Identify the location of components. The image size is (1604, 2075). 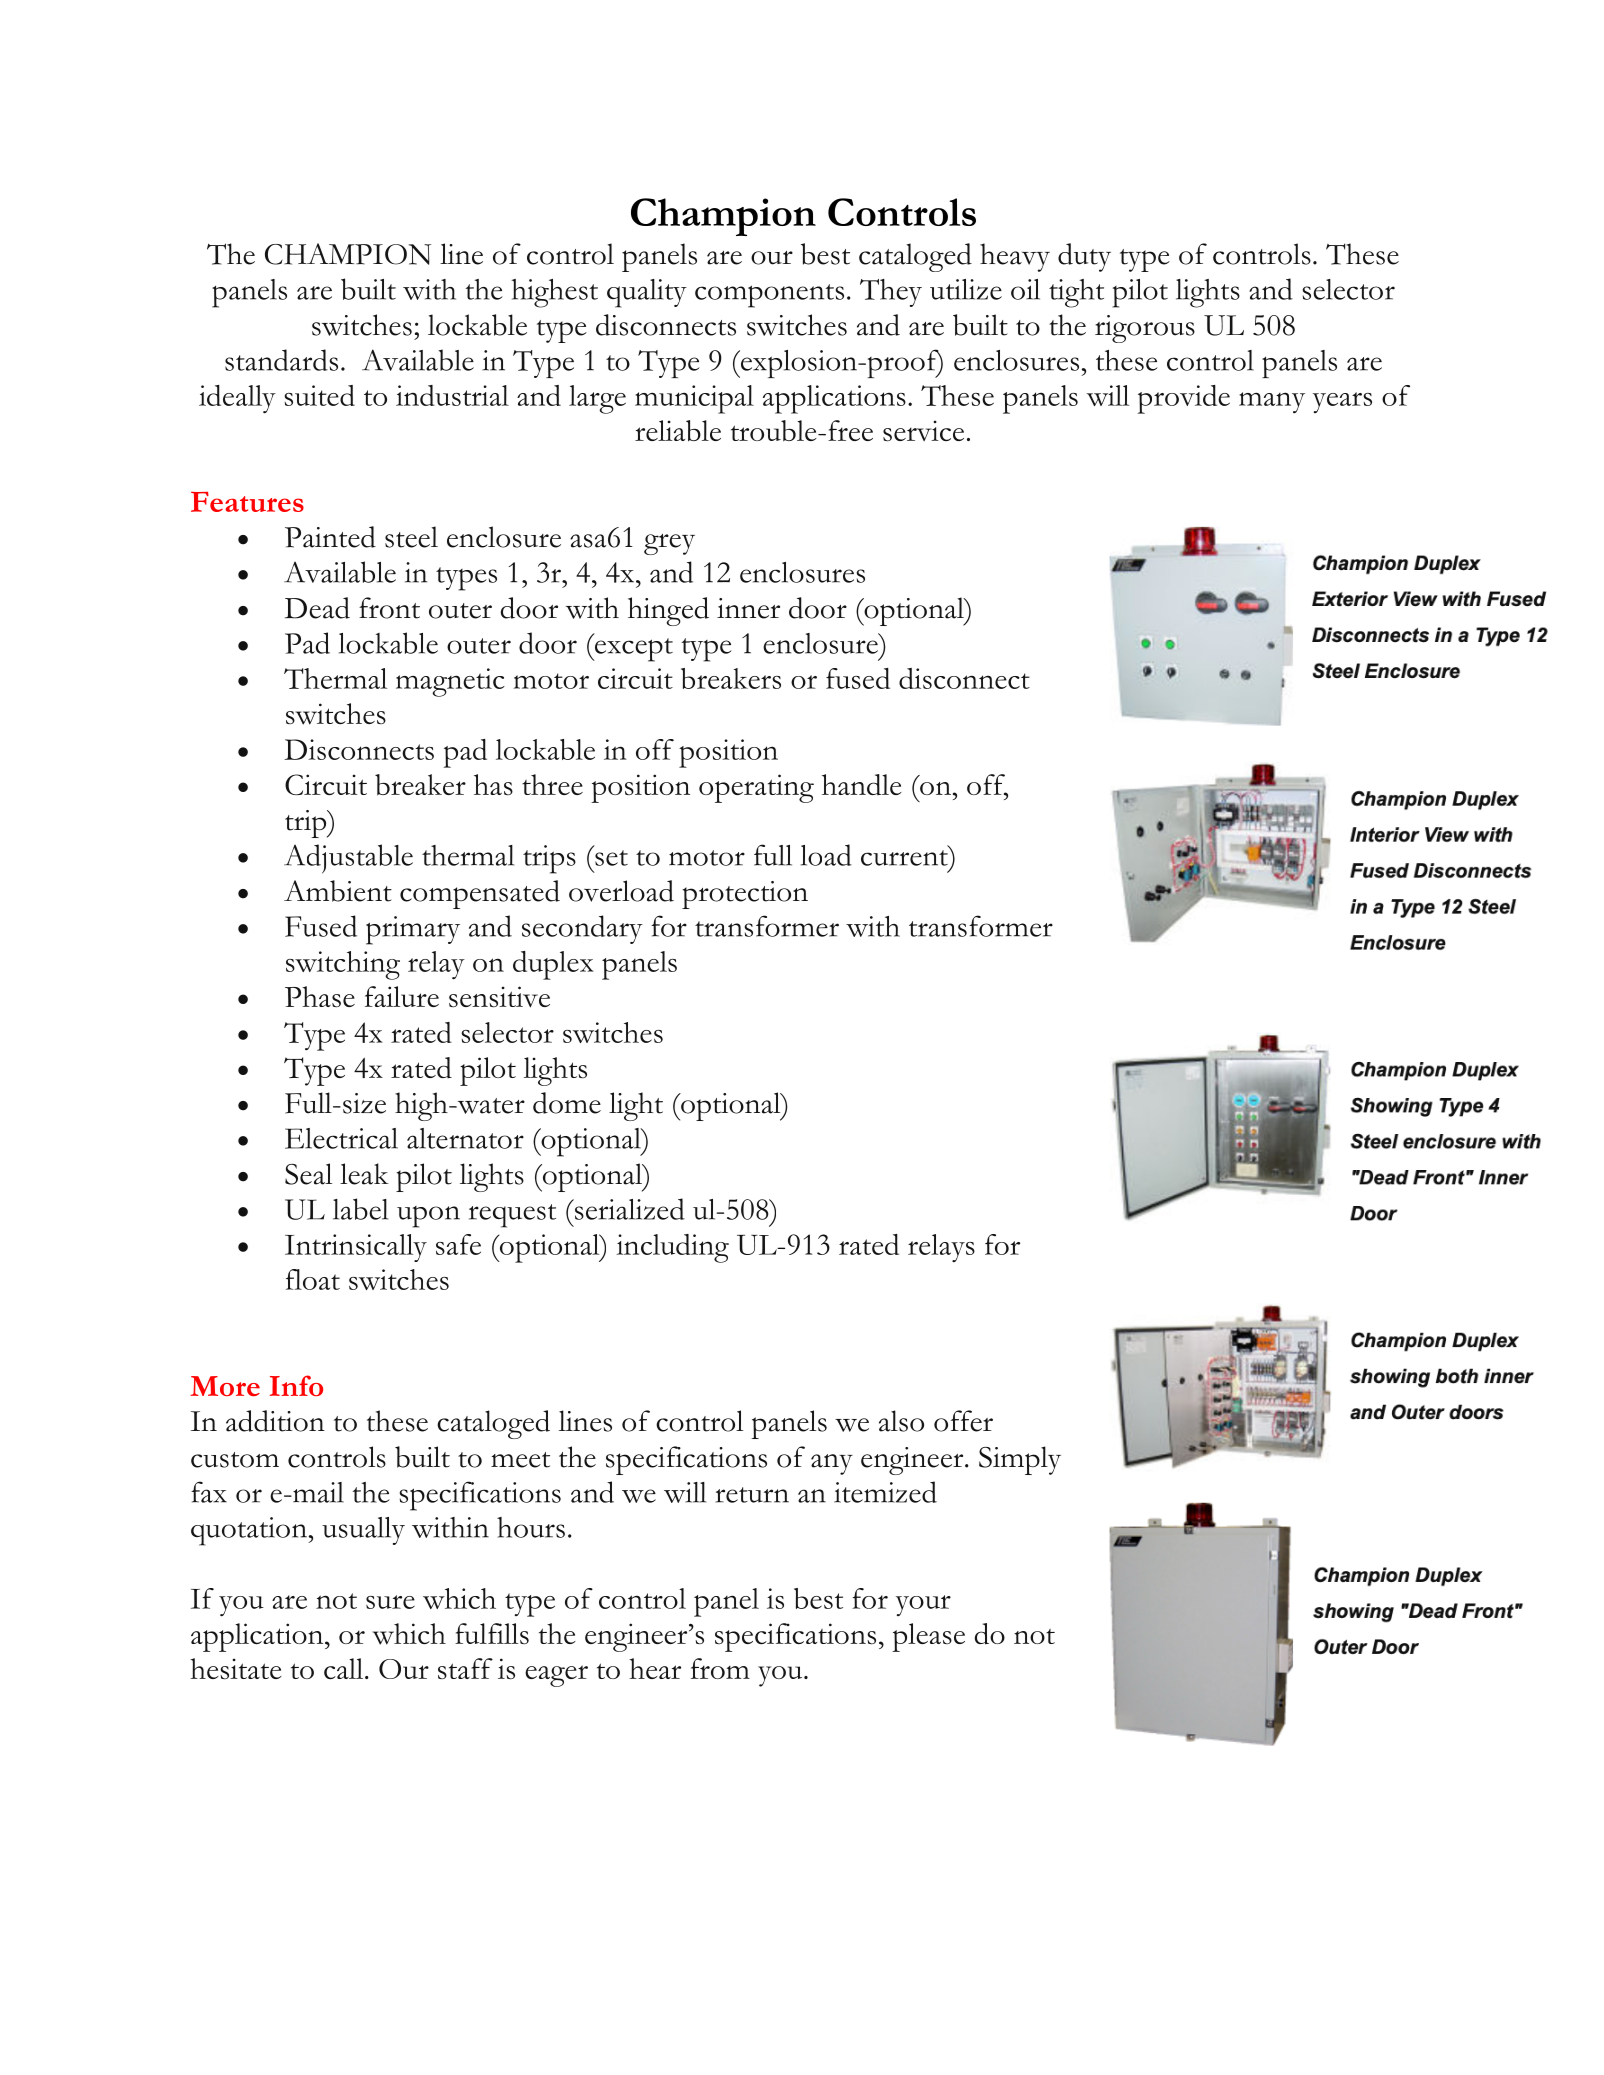
(769, 296).
